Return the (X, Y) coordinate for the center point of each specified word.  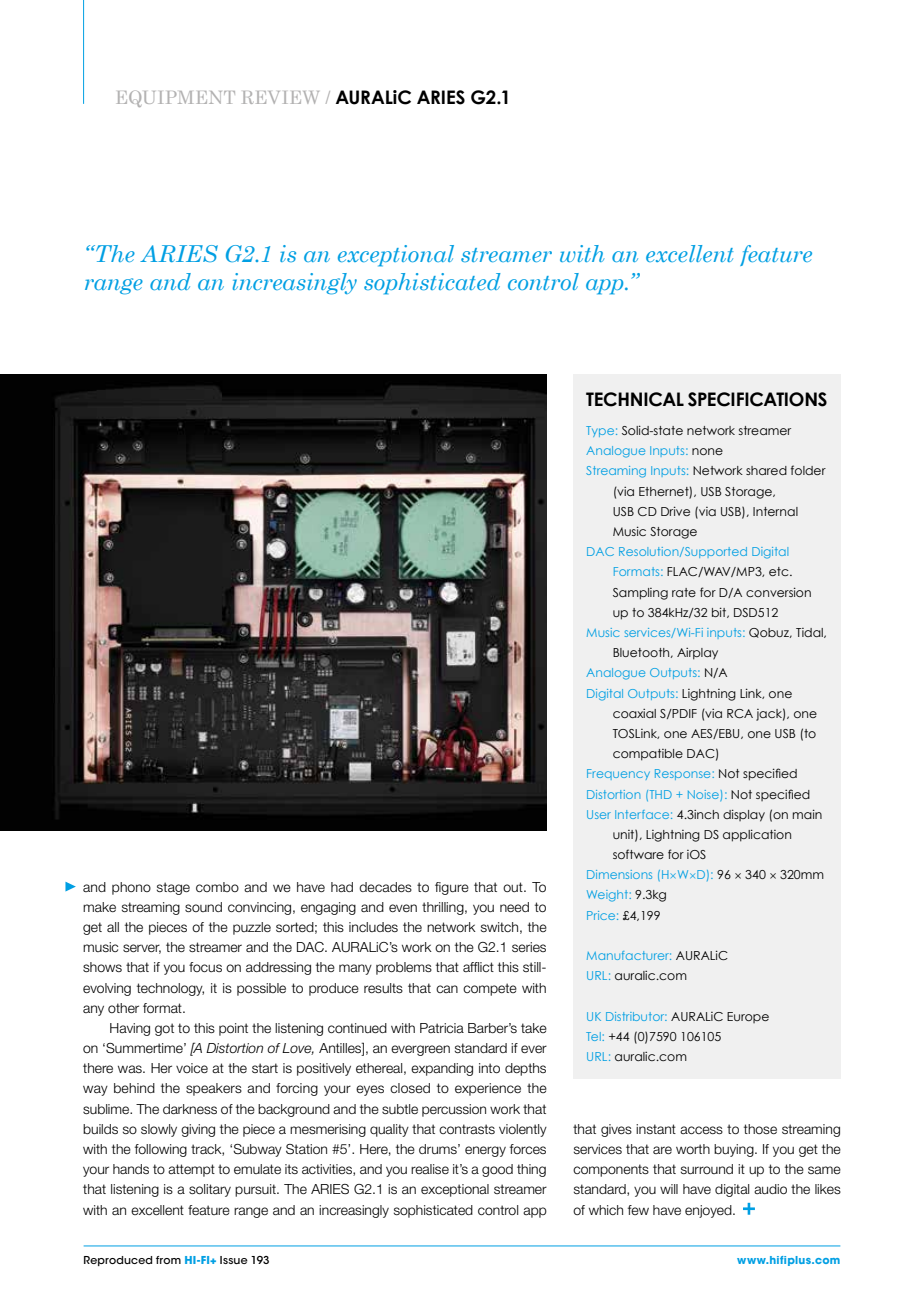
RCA (740, 713)
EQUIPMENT (176, 99)
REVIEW (280, 97)
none (707, 451)
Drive (675, 511)
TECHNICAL (635, 399)
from (168, 1260)
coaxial (634, 713)
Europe (748, 1017)
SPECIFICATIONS (757, 399)
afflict (478, 967)
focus (205, 967)
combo (217, 887)
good (497, 1170)
